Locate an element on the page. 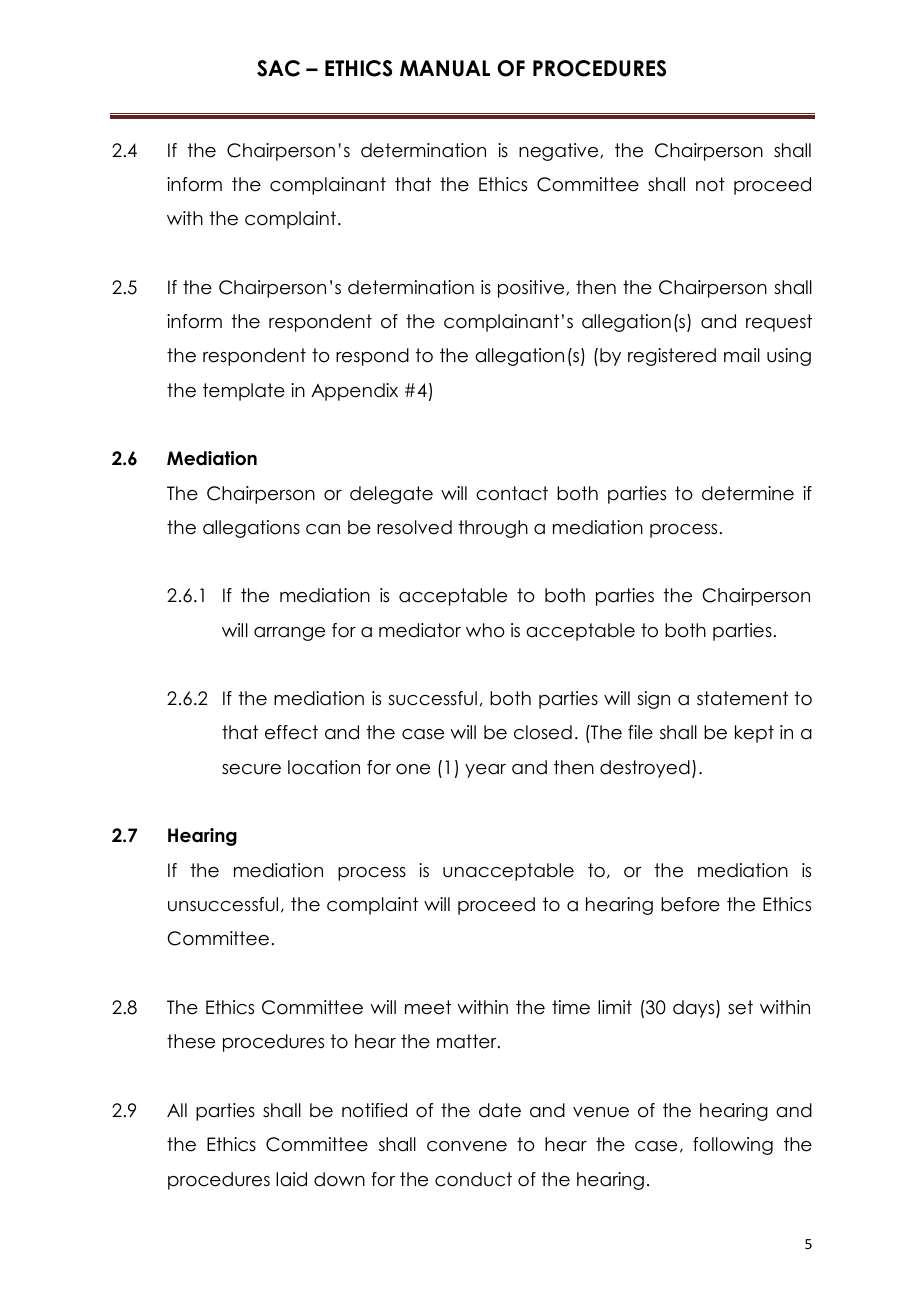  template is located at coordinates (244, 392).
